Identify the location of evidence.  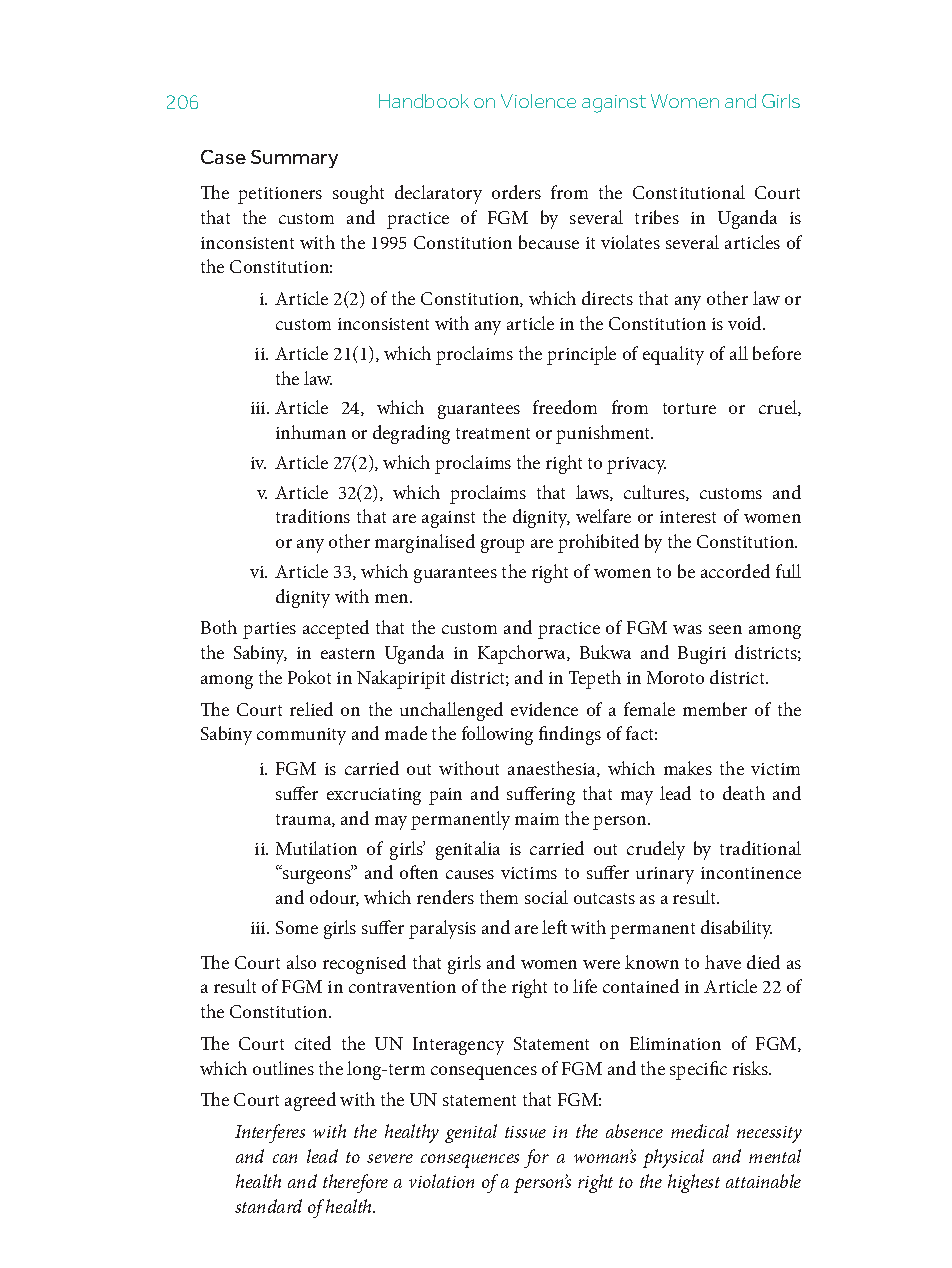
(544, 709).
